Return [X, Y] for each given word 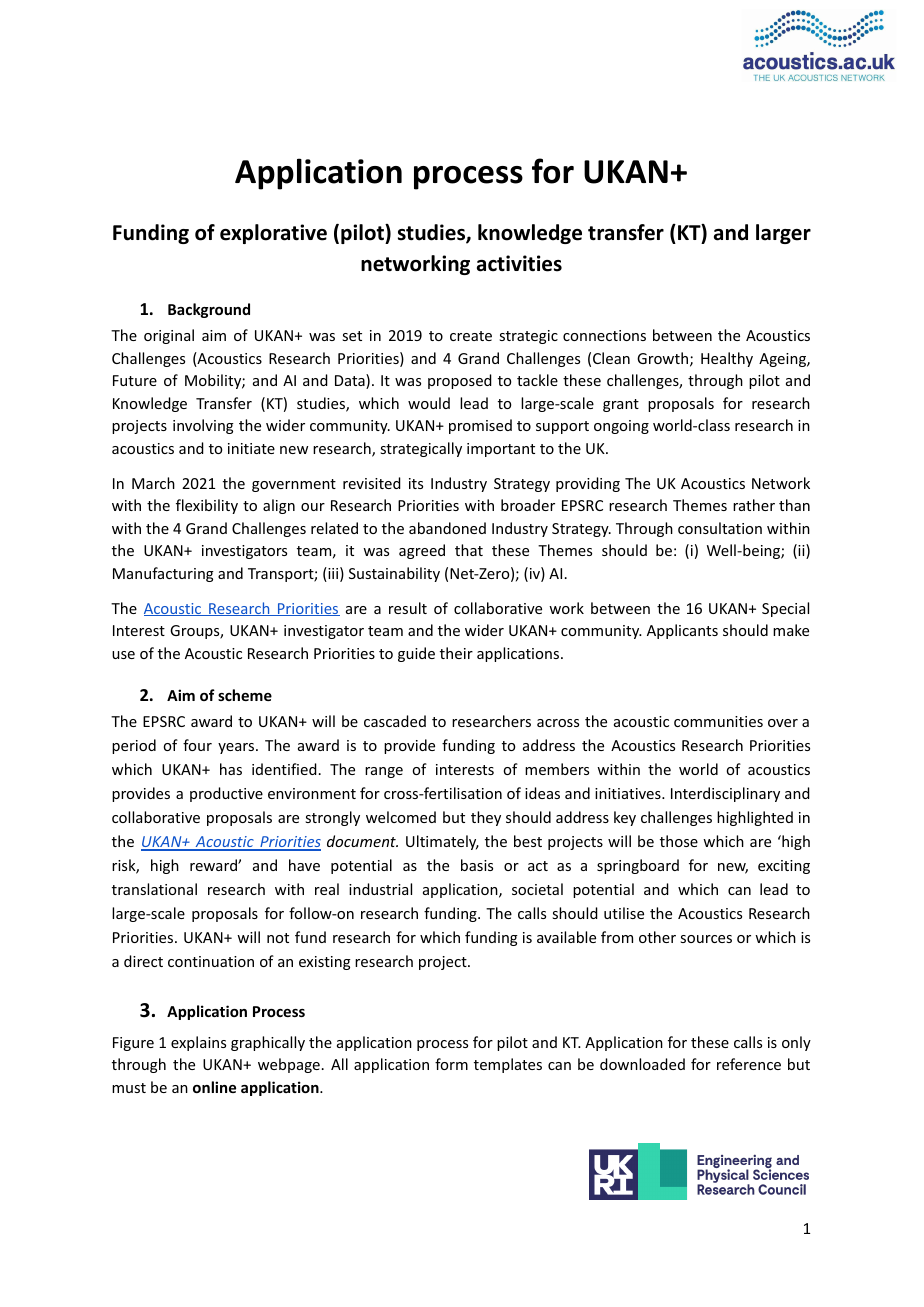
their [456, 653]
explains [198, 1043]
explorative [273, 234]
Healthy [727, 359]
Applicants [682, 631]
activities [519, 263]
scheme [245, 695]
